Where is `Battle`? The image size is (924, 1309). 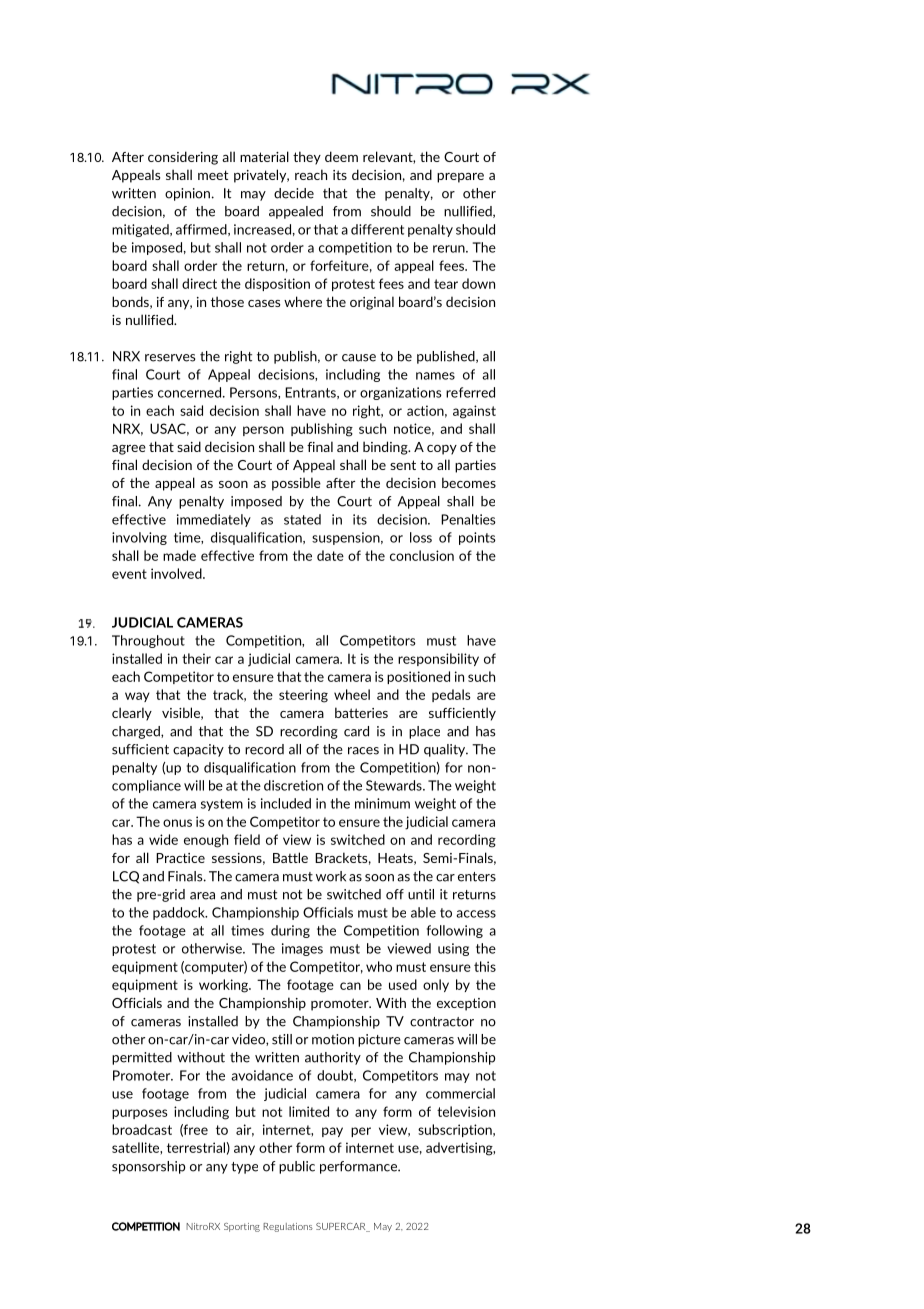
Battle is located at coordinates (290, 857).
